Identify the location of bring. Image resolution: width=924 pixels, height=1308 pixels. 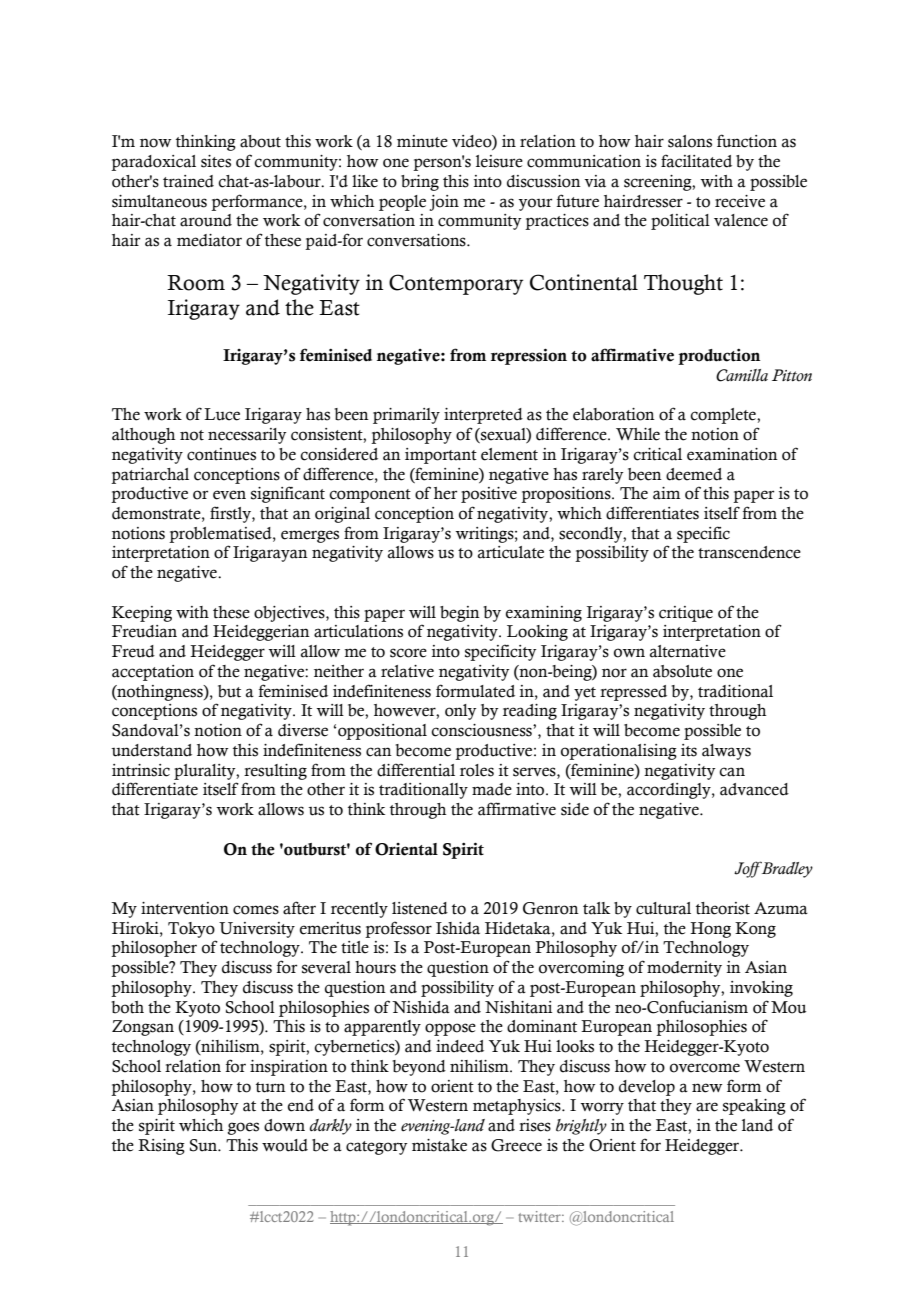
(420, 183).
